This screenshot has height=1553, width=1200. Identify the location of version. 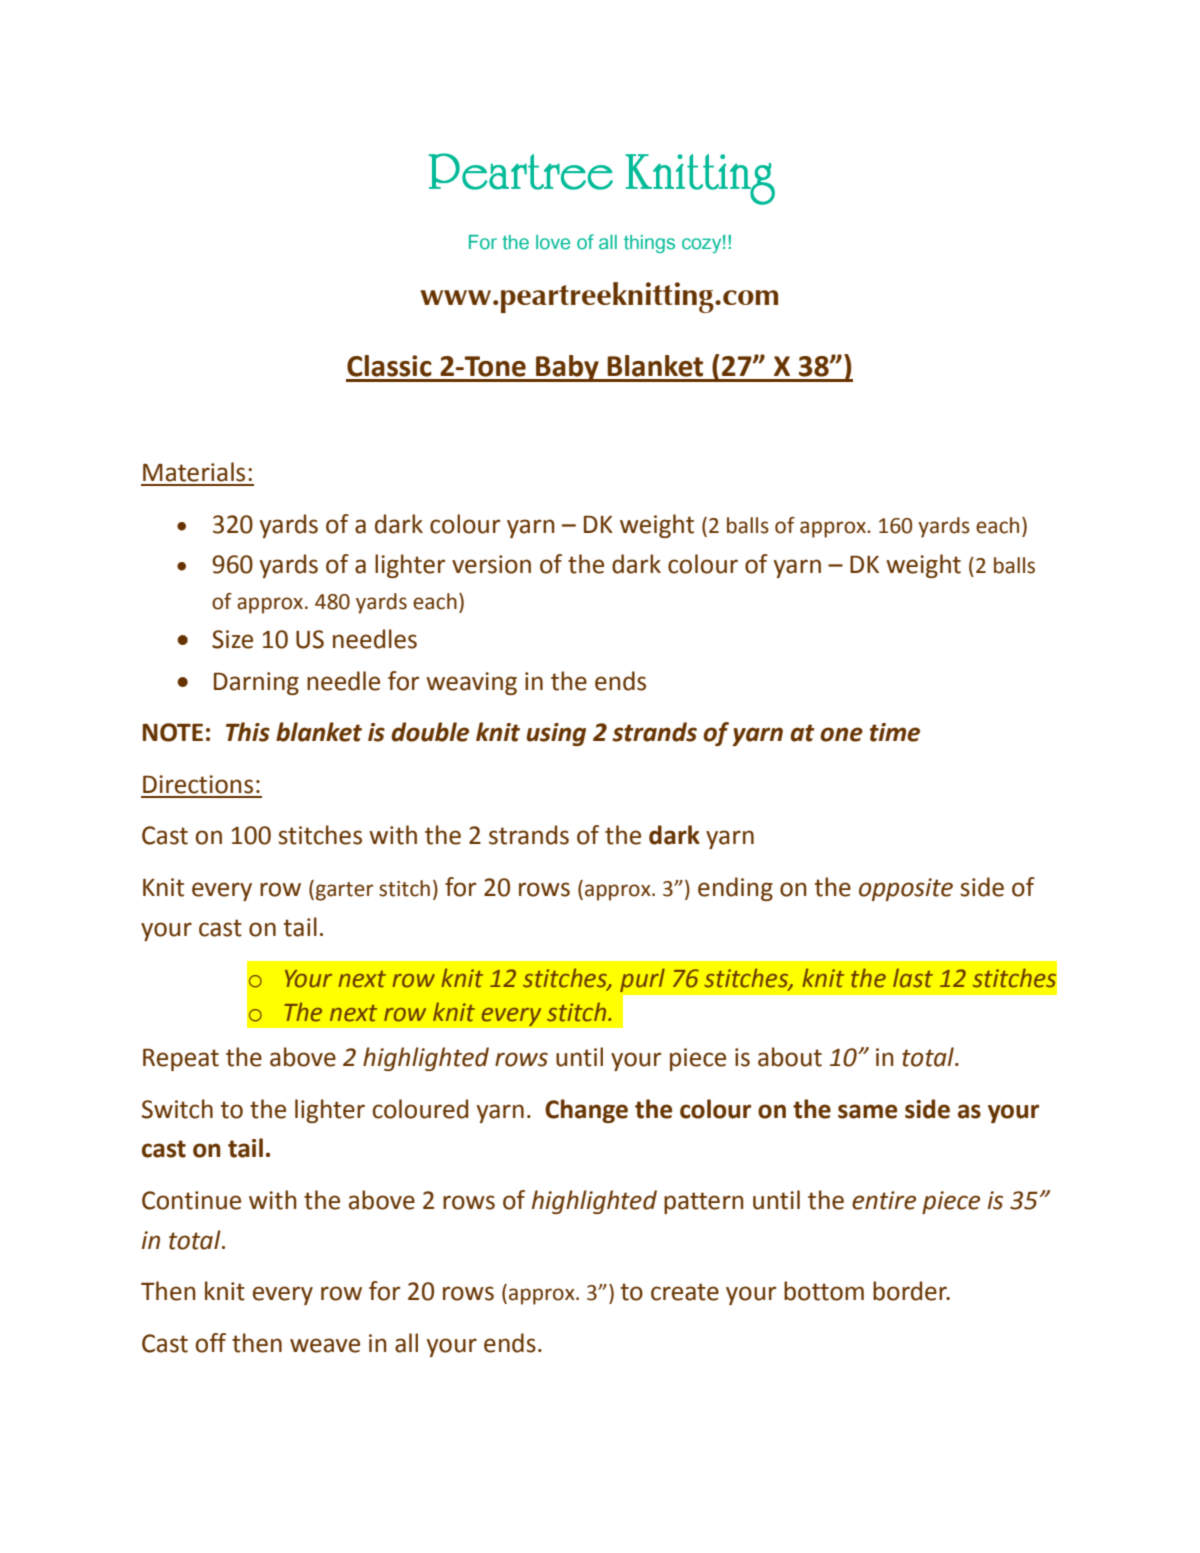
(491, 564).
